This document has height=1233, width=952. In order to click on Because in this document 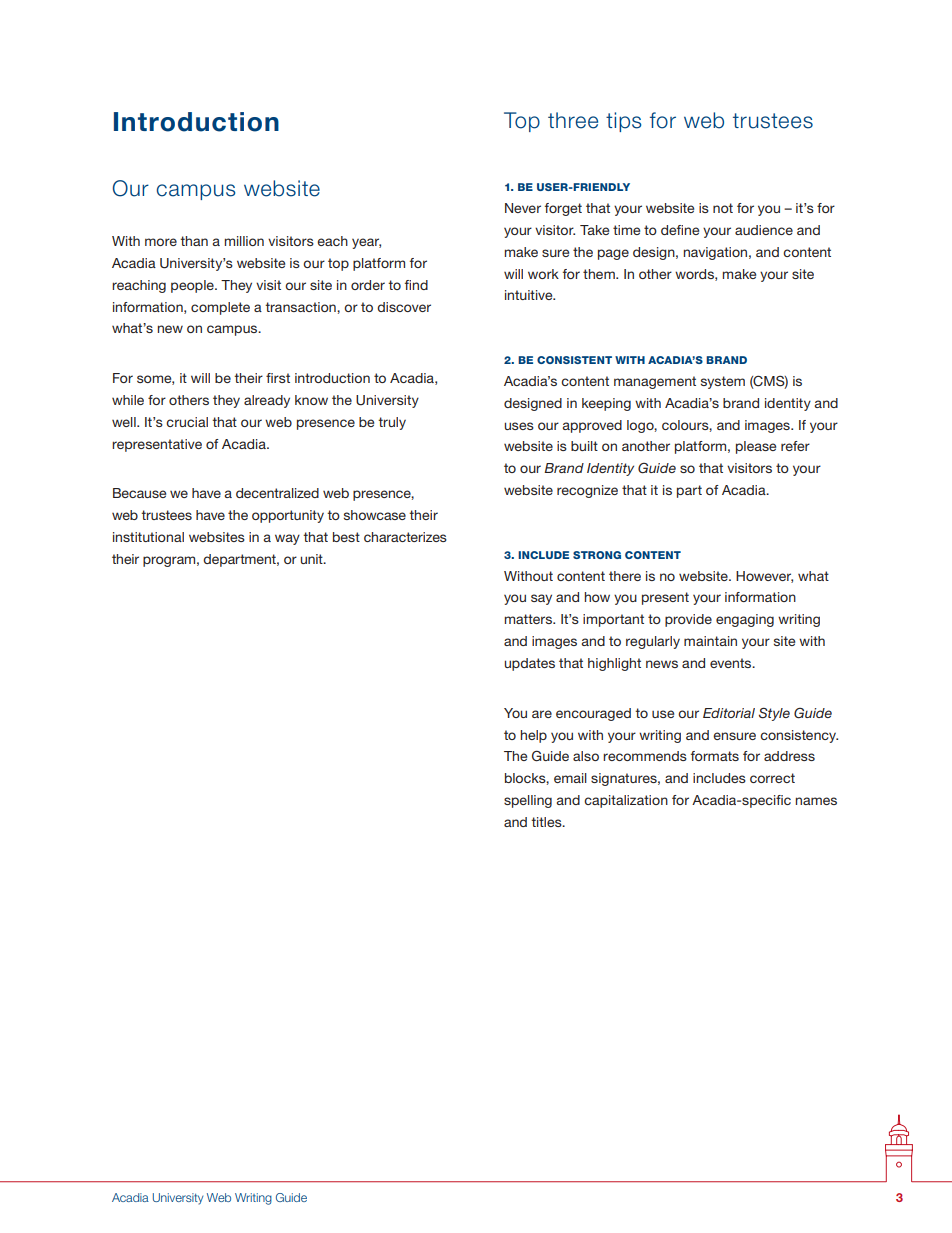, I will do `click(139, 493)`.
